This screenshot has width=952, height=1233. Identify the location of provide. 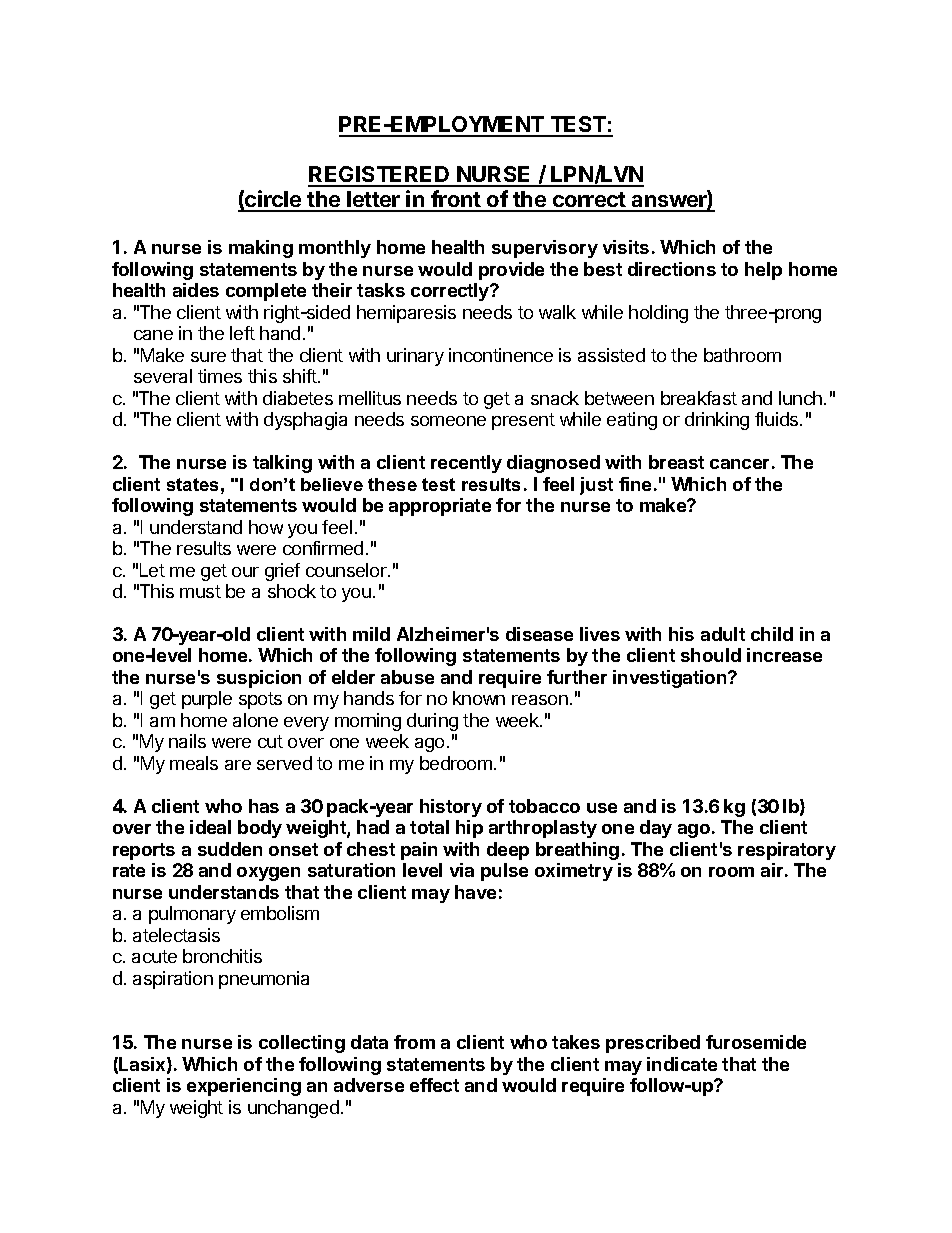
(511, 271).
